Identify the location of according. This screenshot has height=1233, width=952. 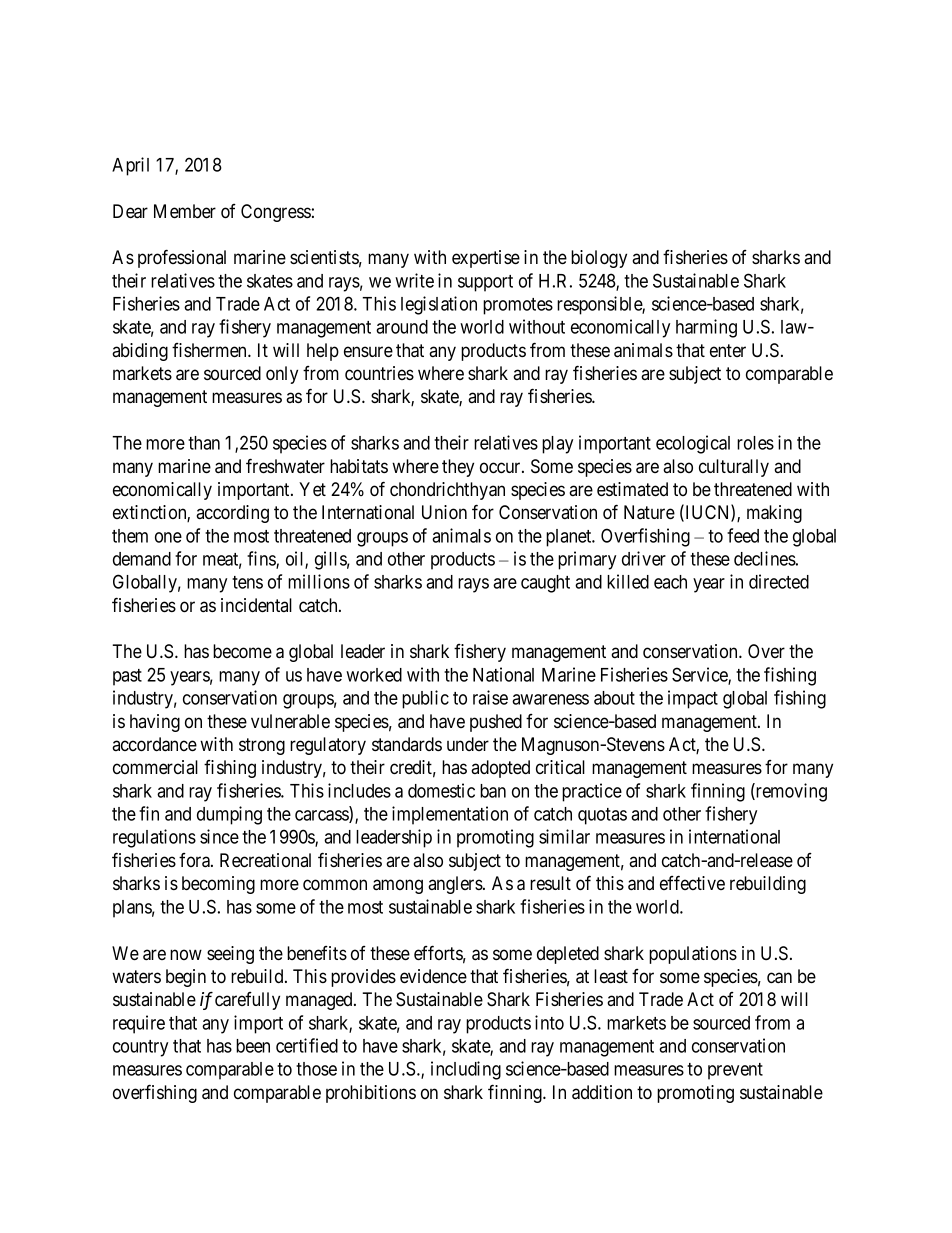
(232, 514).
